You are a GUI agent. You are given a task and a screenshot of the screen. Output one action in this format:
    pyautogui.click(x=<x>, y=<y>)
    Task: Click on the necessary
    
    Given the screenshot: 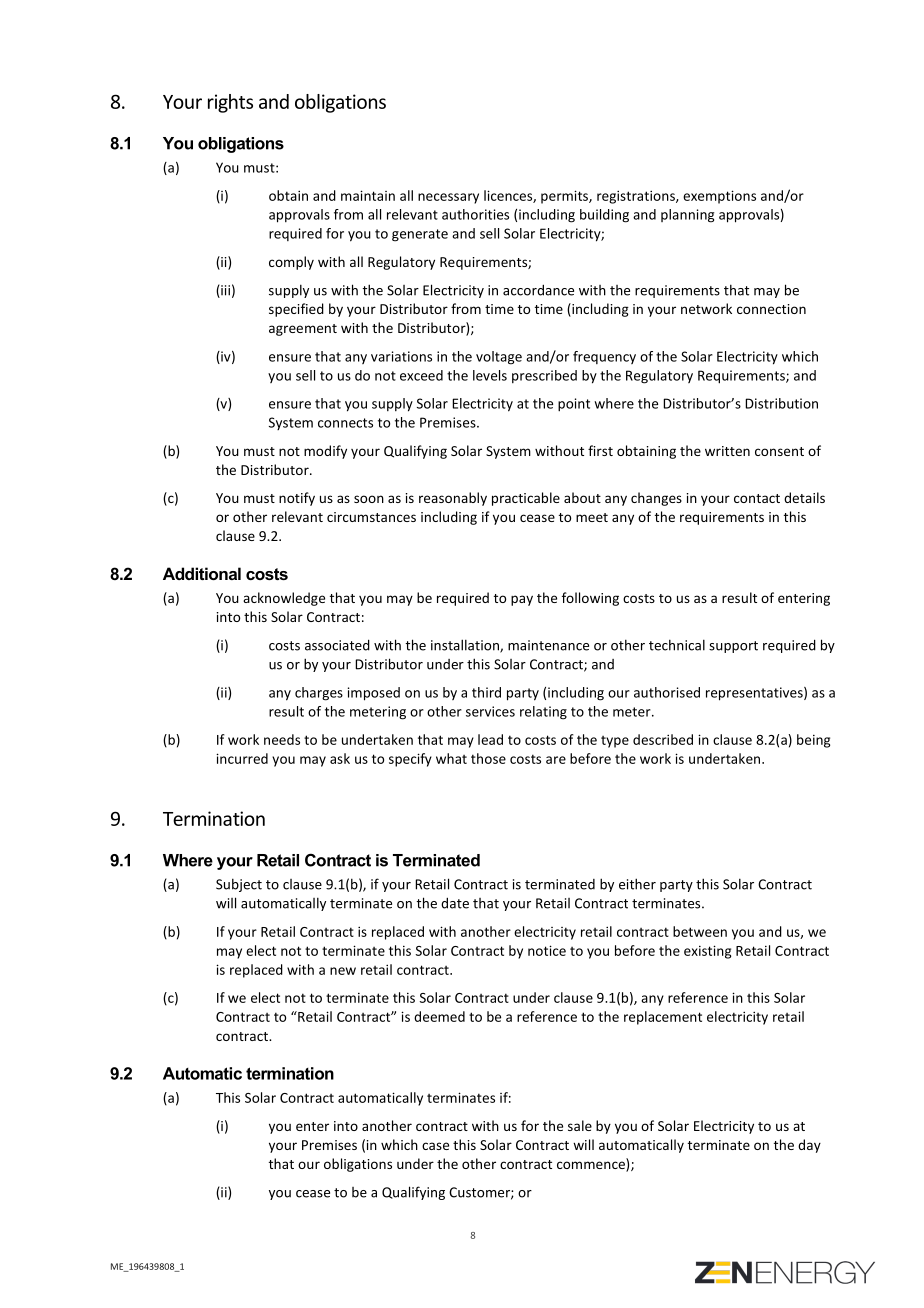 What is the action you would take?
    pyautogui.click(x=448, y=198)
